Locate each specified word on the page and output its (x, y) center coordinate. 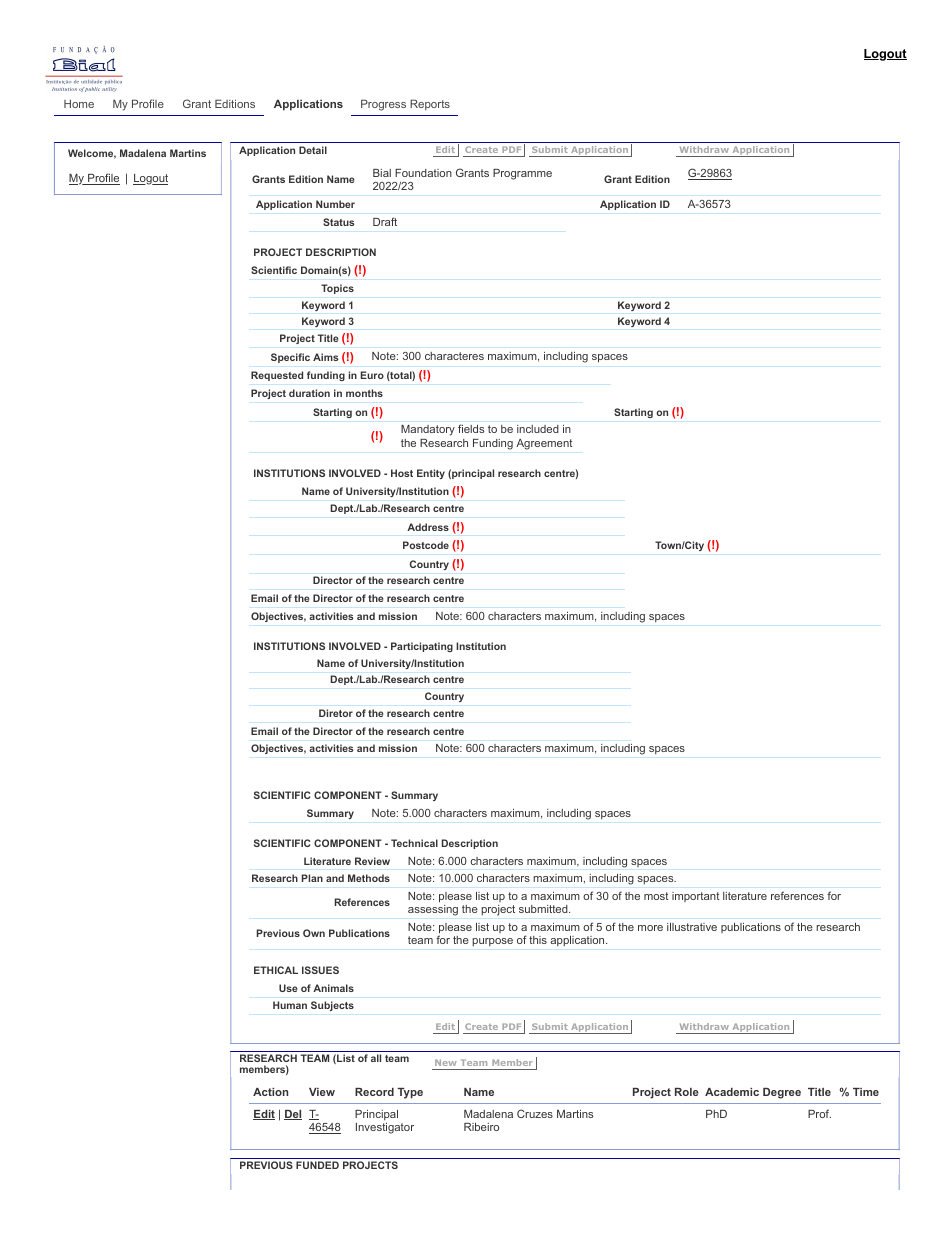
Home (79, 103)
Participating (422, 647)
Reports (430, 104)
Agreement (544, 444)
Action (270, 1092)
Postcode (426, 545)
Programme (522, 174)
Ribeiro (481, 1127)
